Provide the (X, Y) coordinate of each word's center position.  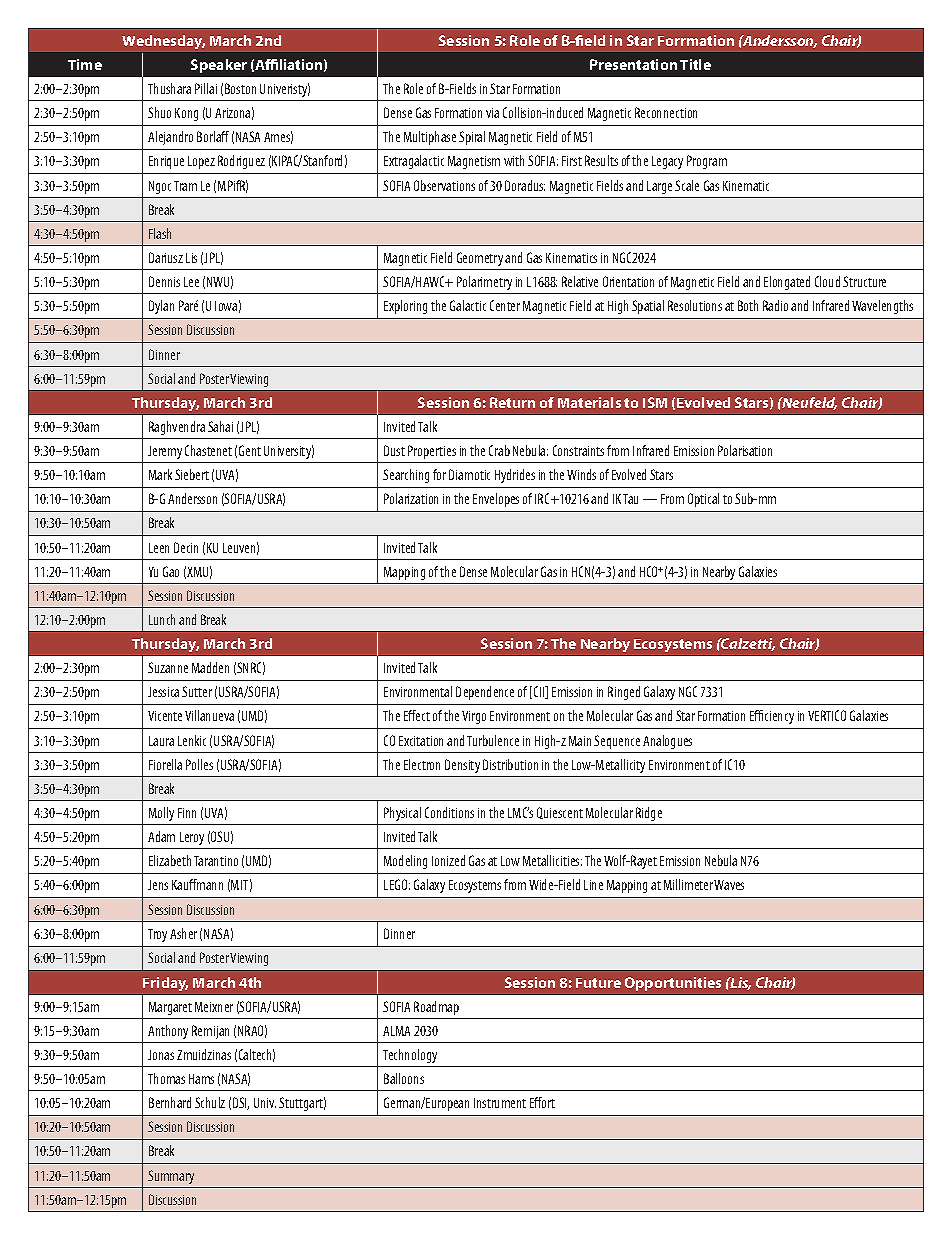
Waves (729, 885)
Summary (171, 1177)
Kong (186, 114)
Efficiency (772, 717)
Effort (542, 1102)
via (492, 113)
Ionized (448, 860)
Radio (775, 305)
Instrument (500, 1103)
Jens (158, 885)
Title (695, 64)
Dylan (161, 307)
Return (512, 402)
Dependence (485, 693)
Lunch (162, 619)
